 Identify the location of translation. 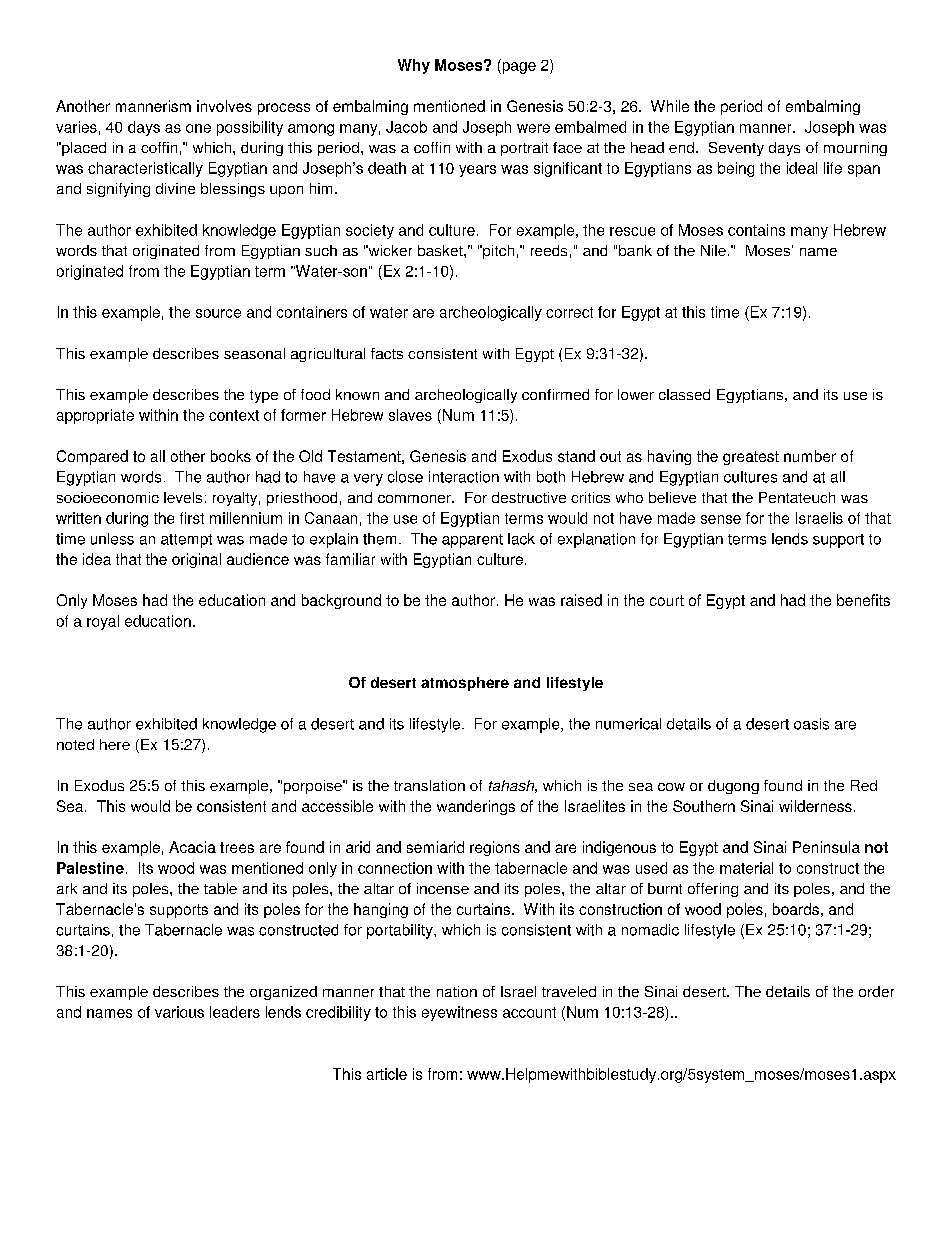
(429, 785).
